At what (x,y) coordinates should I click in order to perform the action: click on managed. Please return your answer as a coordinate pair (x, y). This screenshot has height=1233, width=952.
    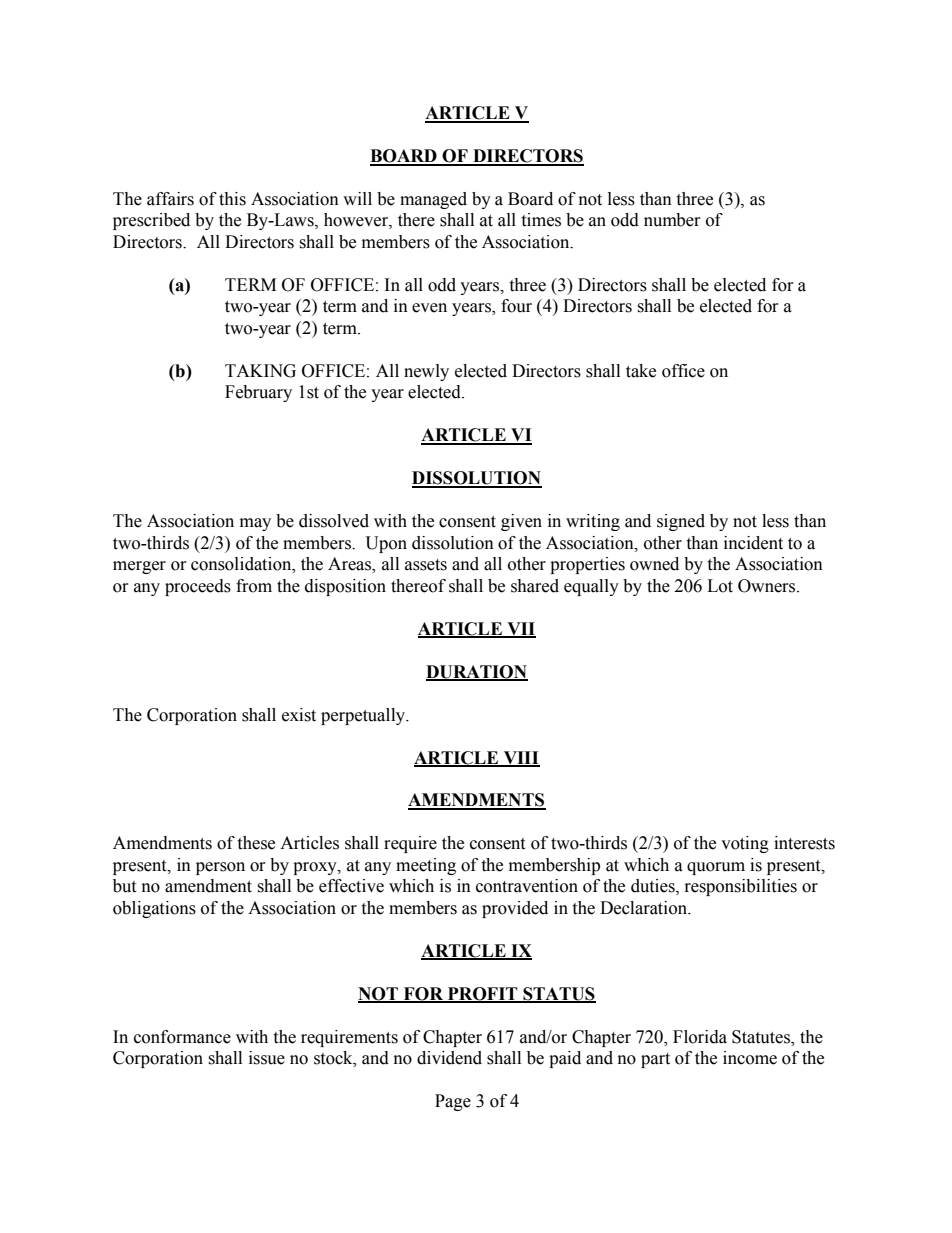
    Looking at the image, I should click on (433, 200).
